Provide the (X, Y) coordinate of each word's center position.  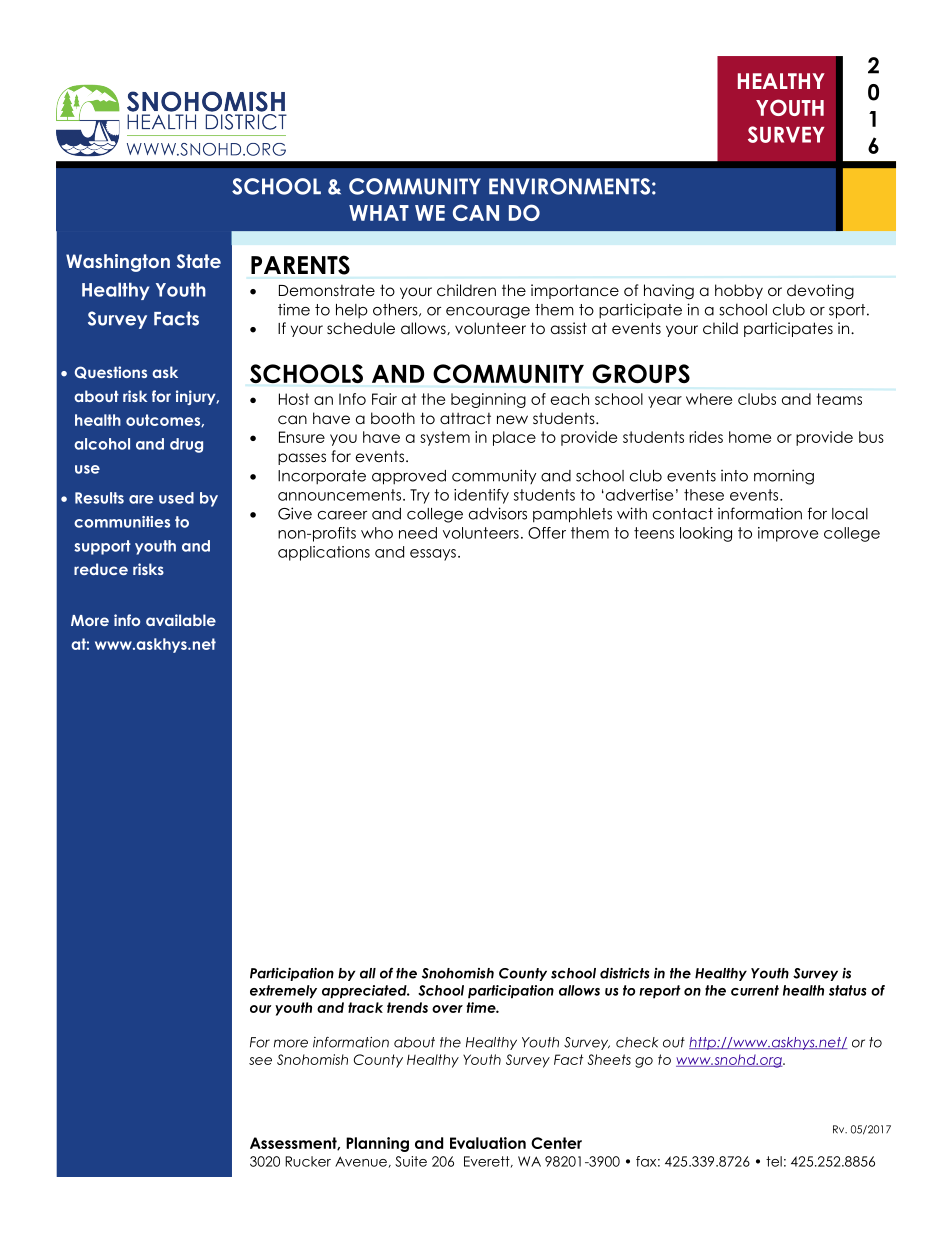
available (181, 620)
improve (788, 534)
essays (433, 555)
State (199, 261)
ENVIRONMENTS (569, 186)
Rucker (308, 1161)
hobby (739, 291)
